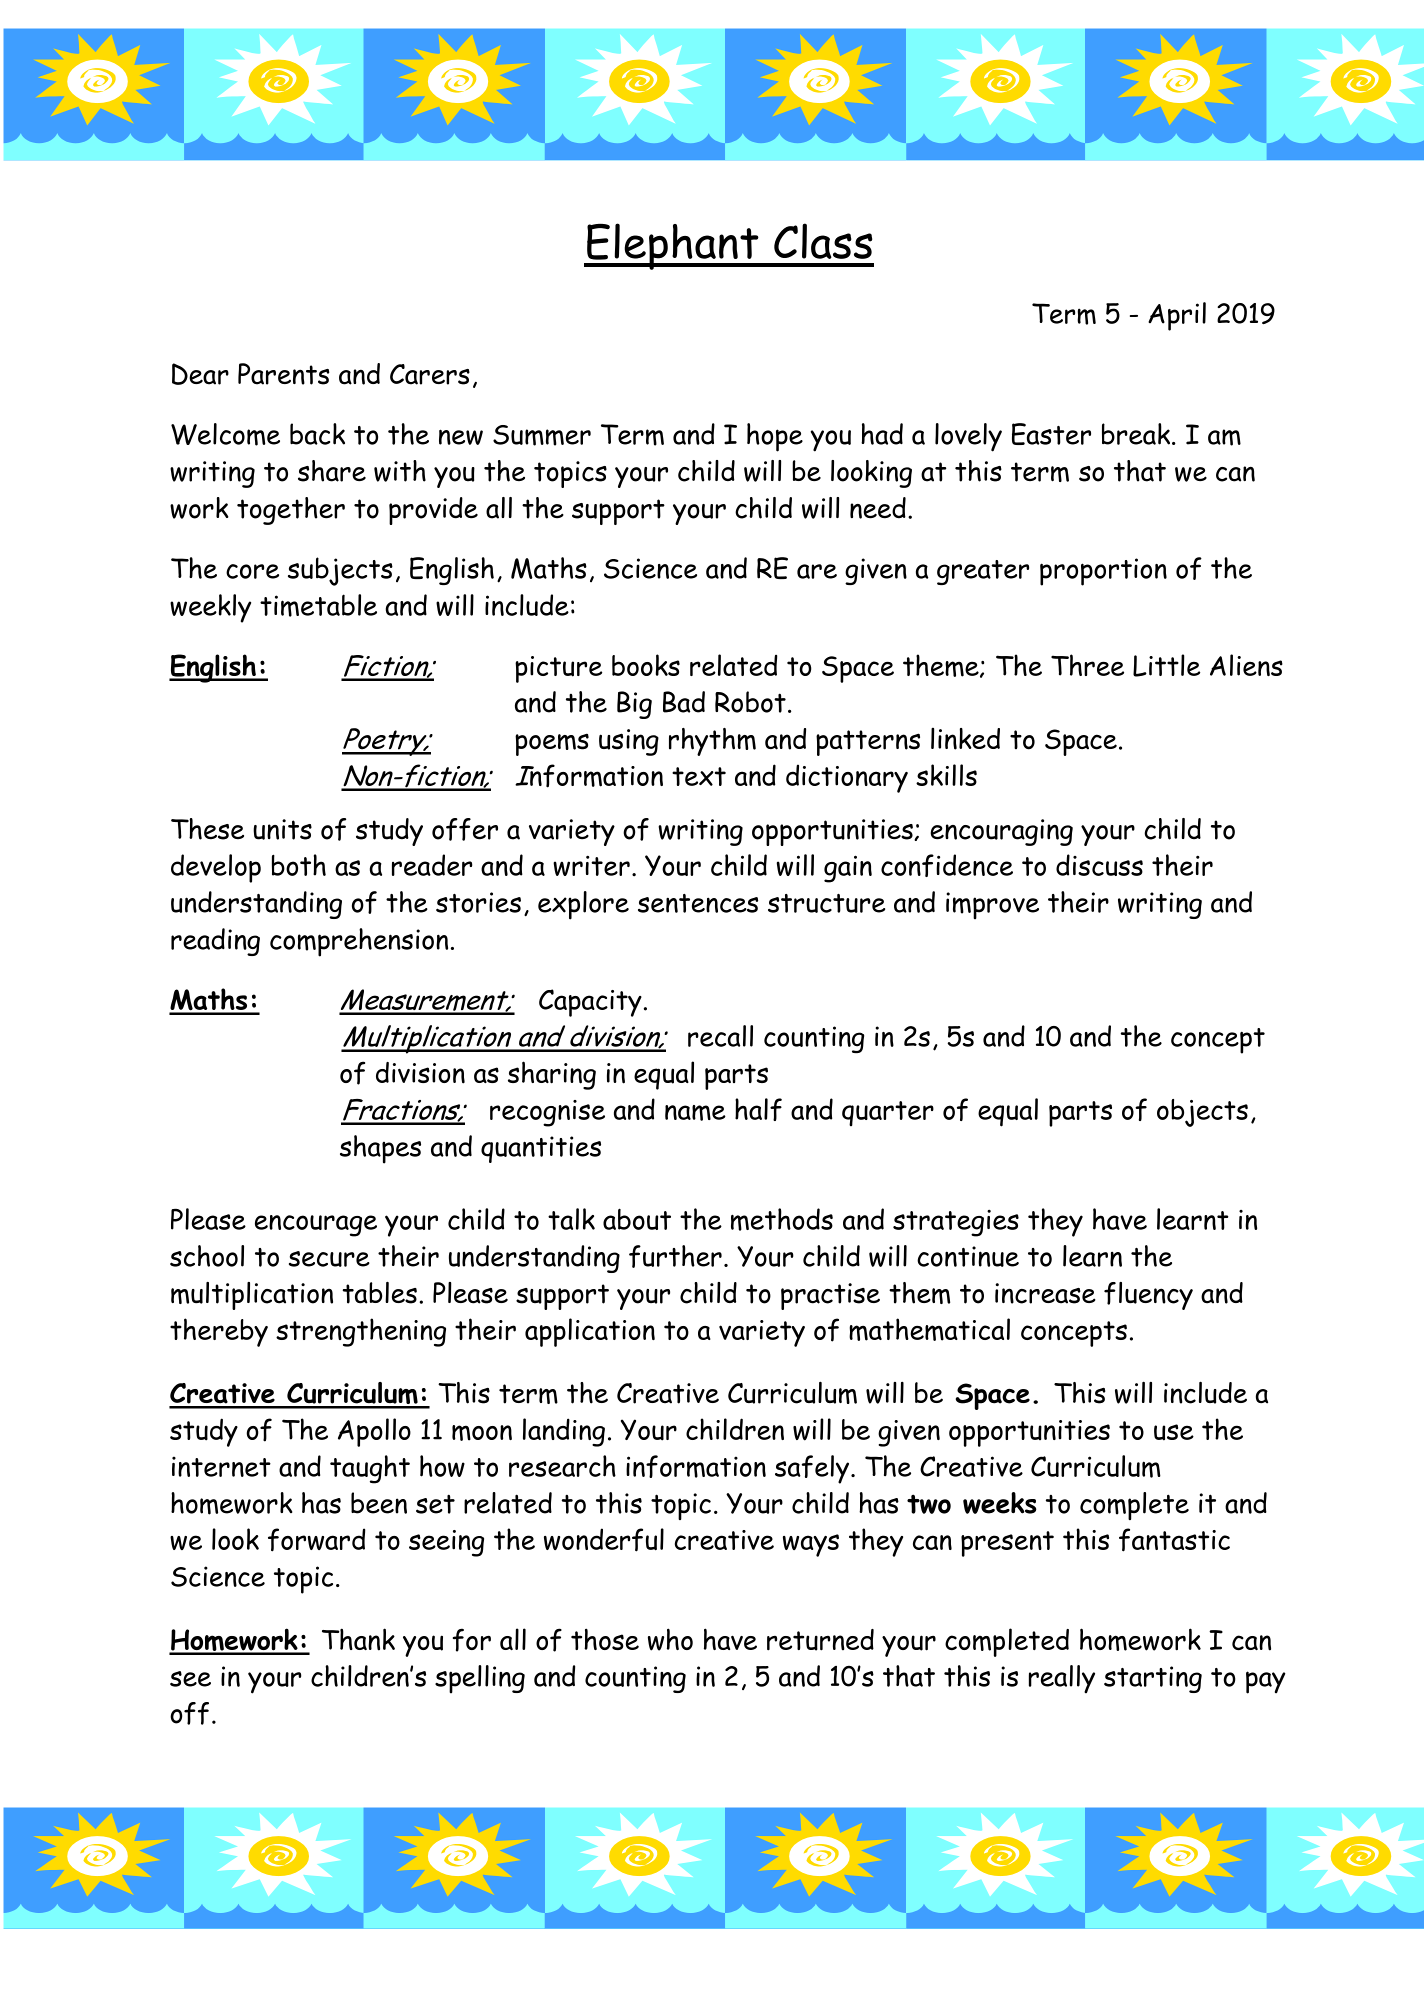 The height and width of the page is (2014, 1424). What do you see at coordinates (823, 241) in the page?
I see `Class` at bounding box center [823, 241].
